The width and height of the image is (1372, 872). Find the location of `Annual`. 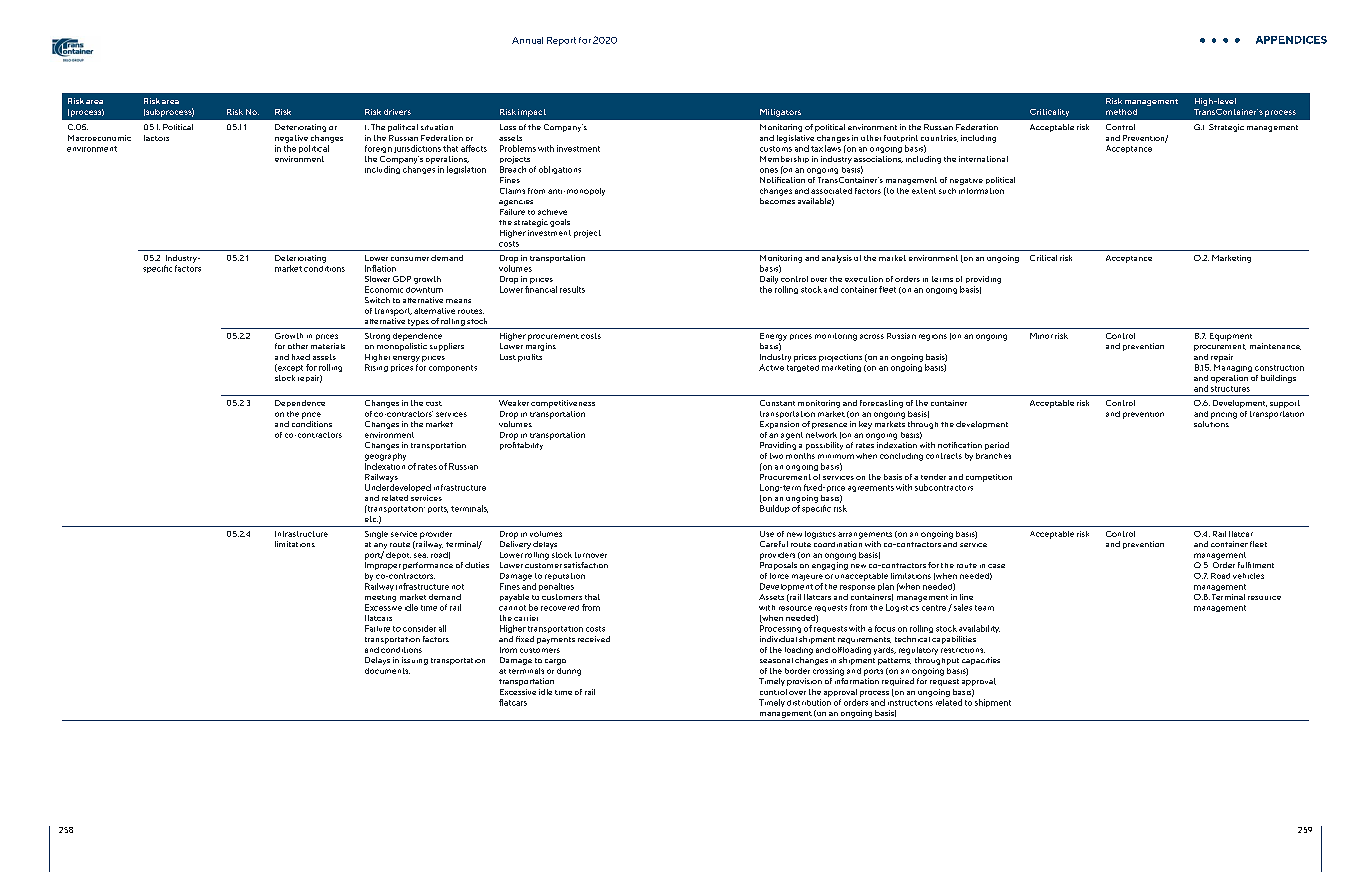

Annual is located at coordinates (527, 40).
